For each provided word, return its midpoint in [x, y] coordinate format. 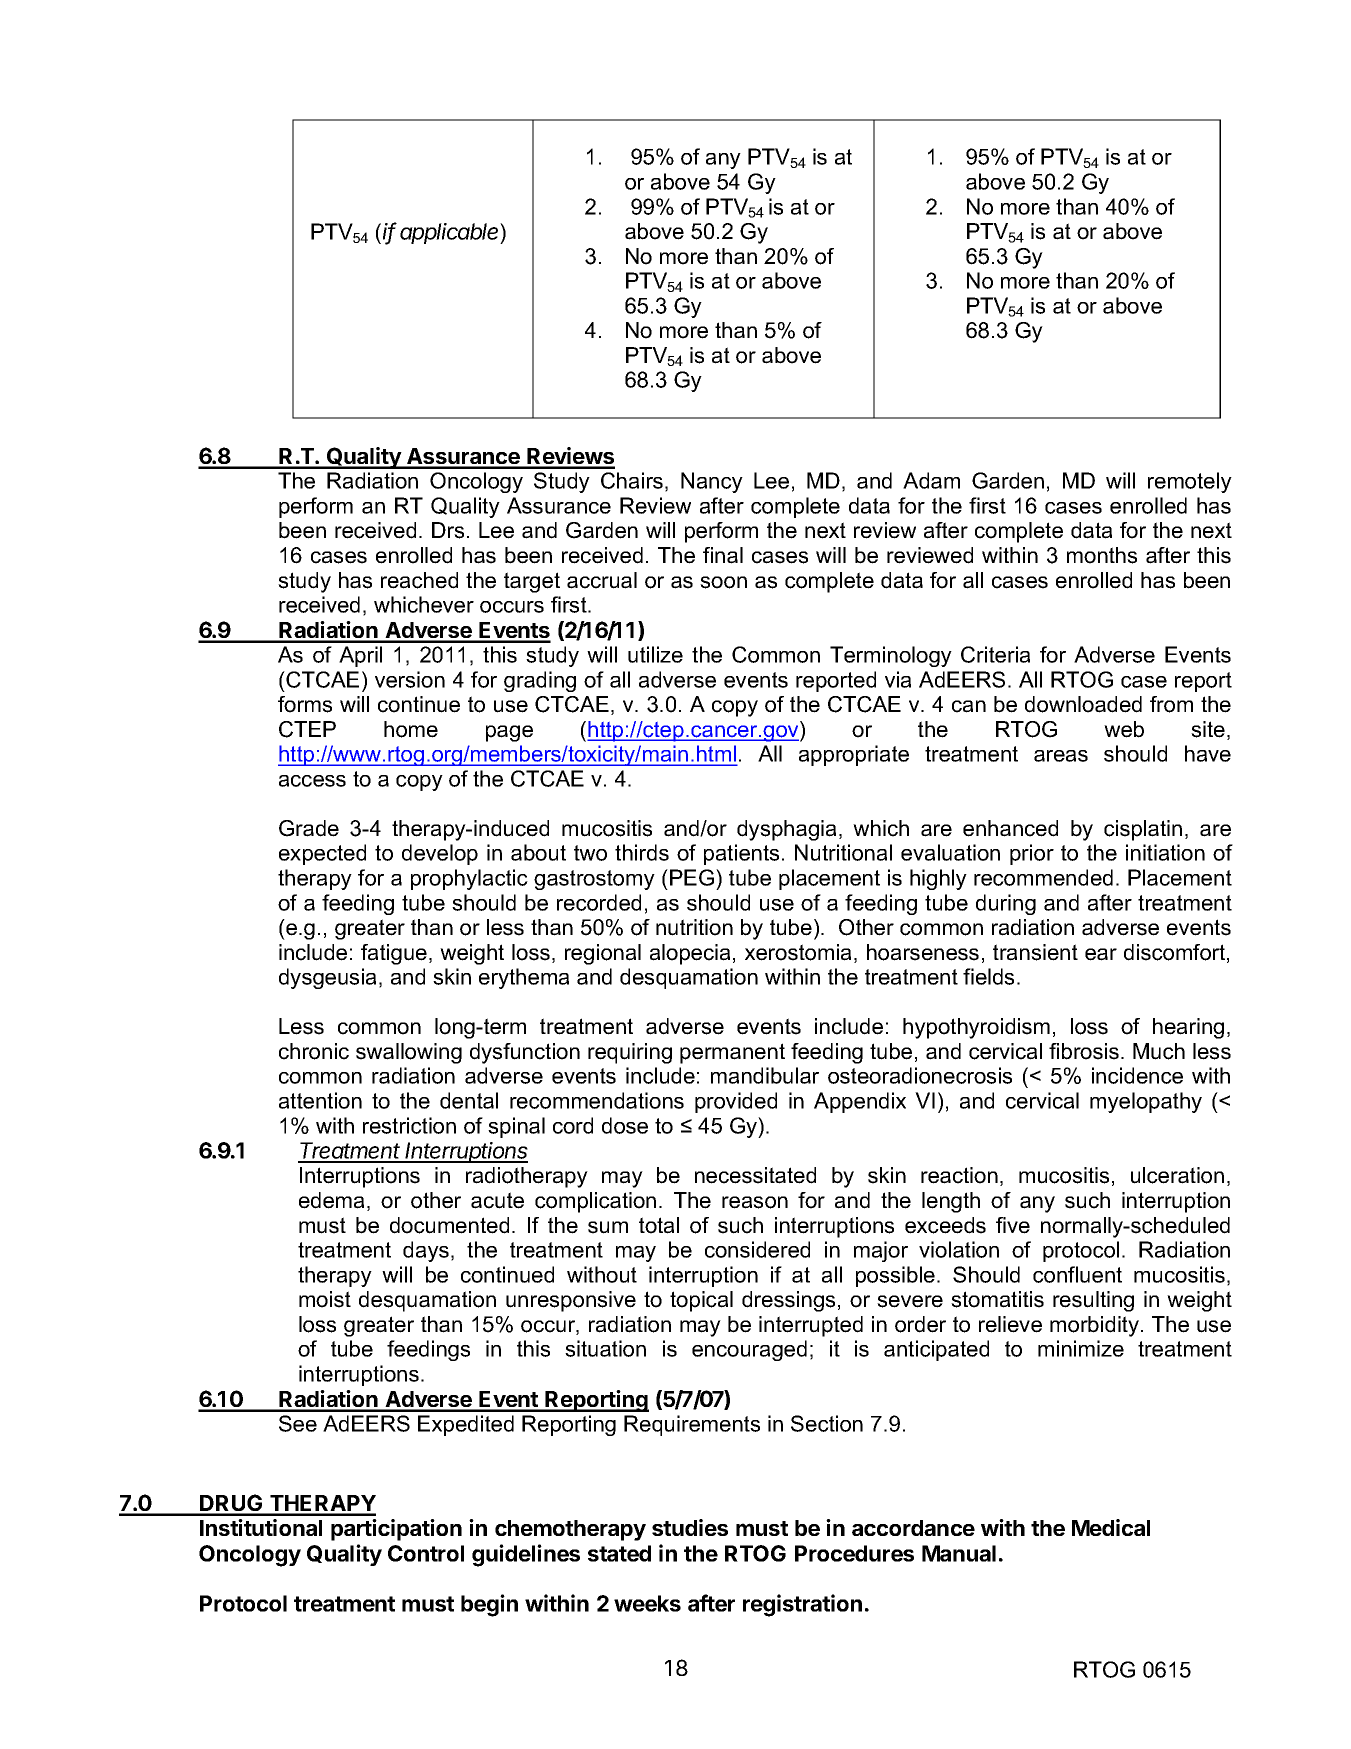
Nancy [712, 482]
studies [690, 1527]
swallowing [409, 1053]
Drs [448, 530]
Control [426, 1553]
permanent [732, 1053]
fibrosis [1084, 1051]
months [1102, 555]
